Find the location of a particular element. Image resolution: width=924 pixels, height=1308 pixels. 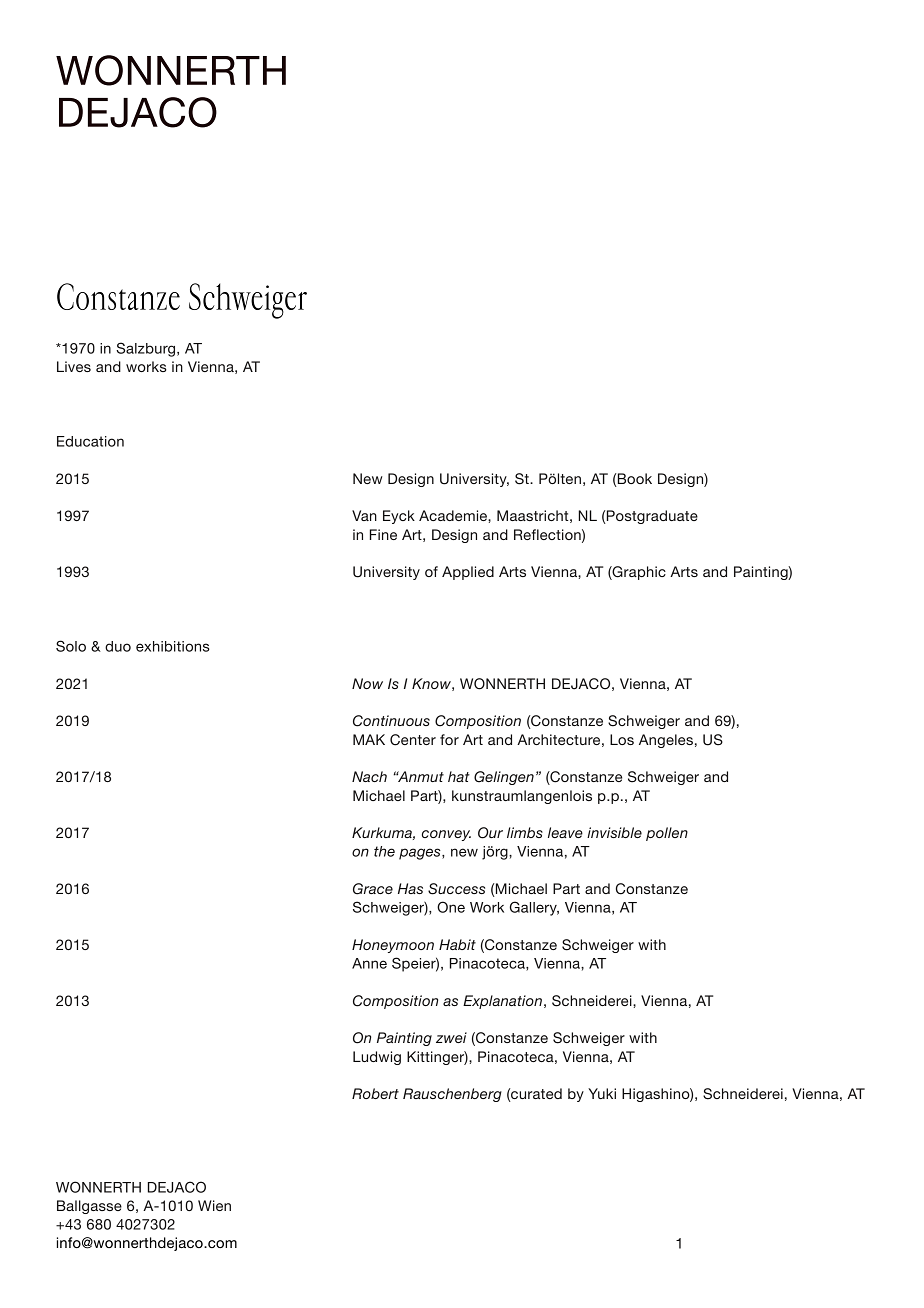

exhibitions is located at coordinates (173, 646).
